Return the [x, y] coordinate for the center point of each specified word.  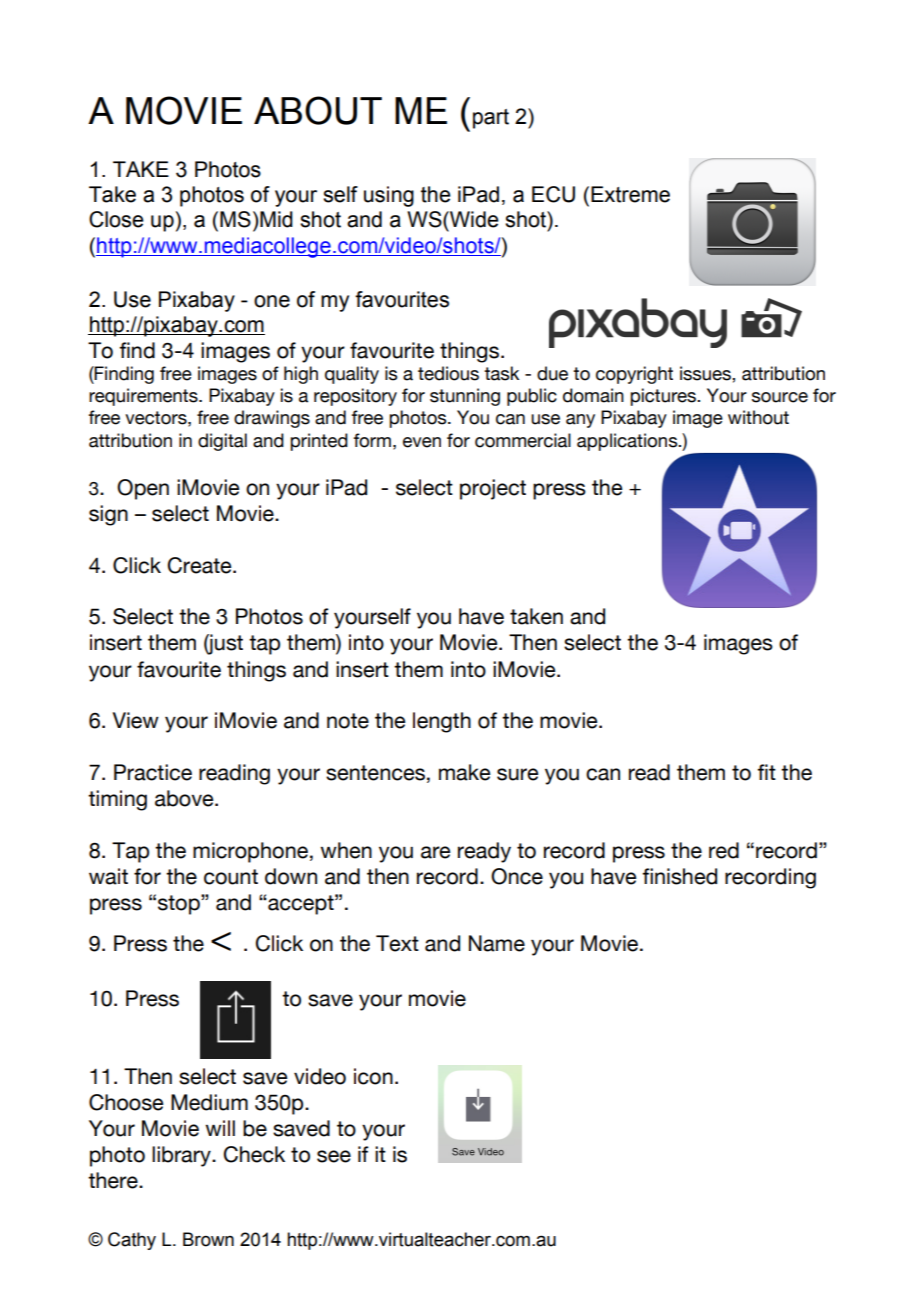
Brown [208, 1239]
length [442, 722]
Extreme [630, 194]
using [389, 196]
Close [116, 219]
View [136, 720]
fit [767, 772]
